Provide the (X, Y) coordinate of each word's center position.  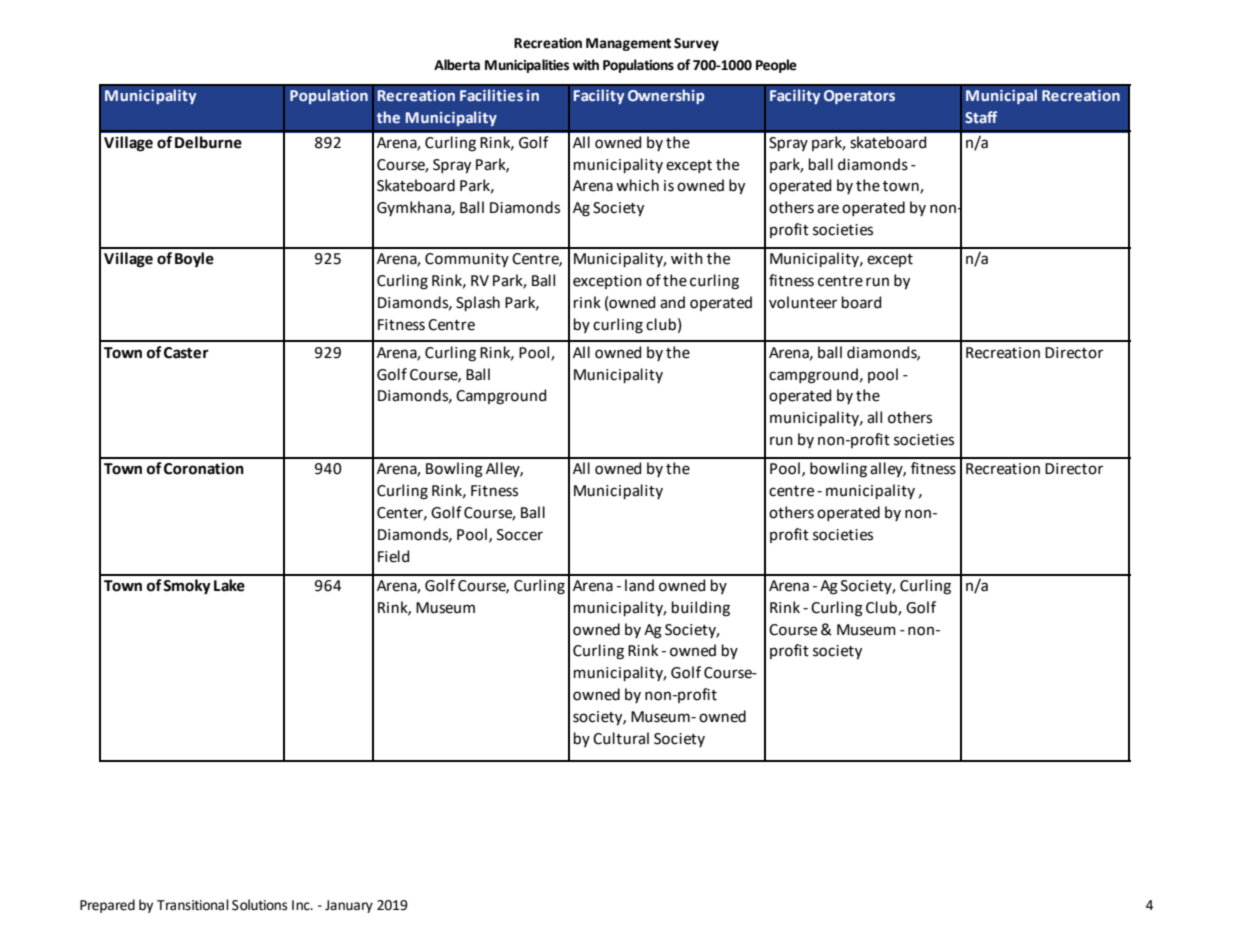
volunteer (803, 302)
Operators (859, 97)
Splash (478, 303)
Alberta (457, 65)
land (639, 585)
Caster (186, 353)
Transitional (193, 905)
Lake (229, 585)
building (701, 609)
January (349, 906)
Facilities (491, 95)
